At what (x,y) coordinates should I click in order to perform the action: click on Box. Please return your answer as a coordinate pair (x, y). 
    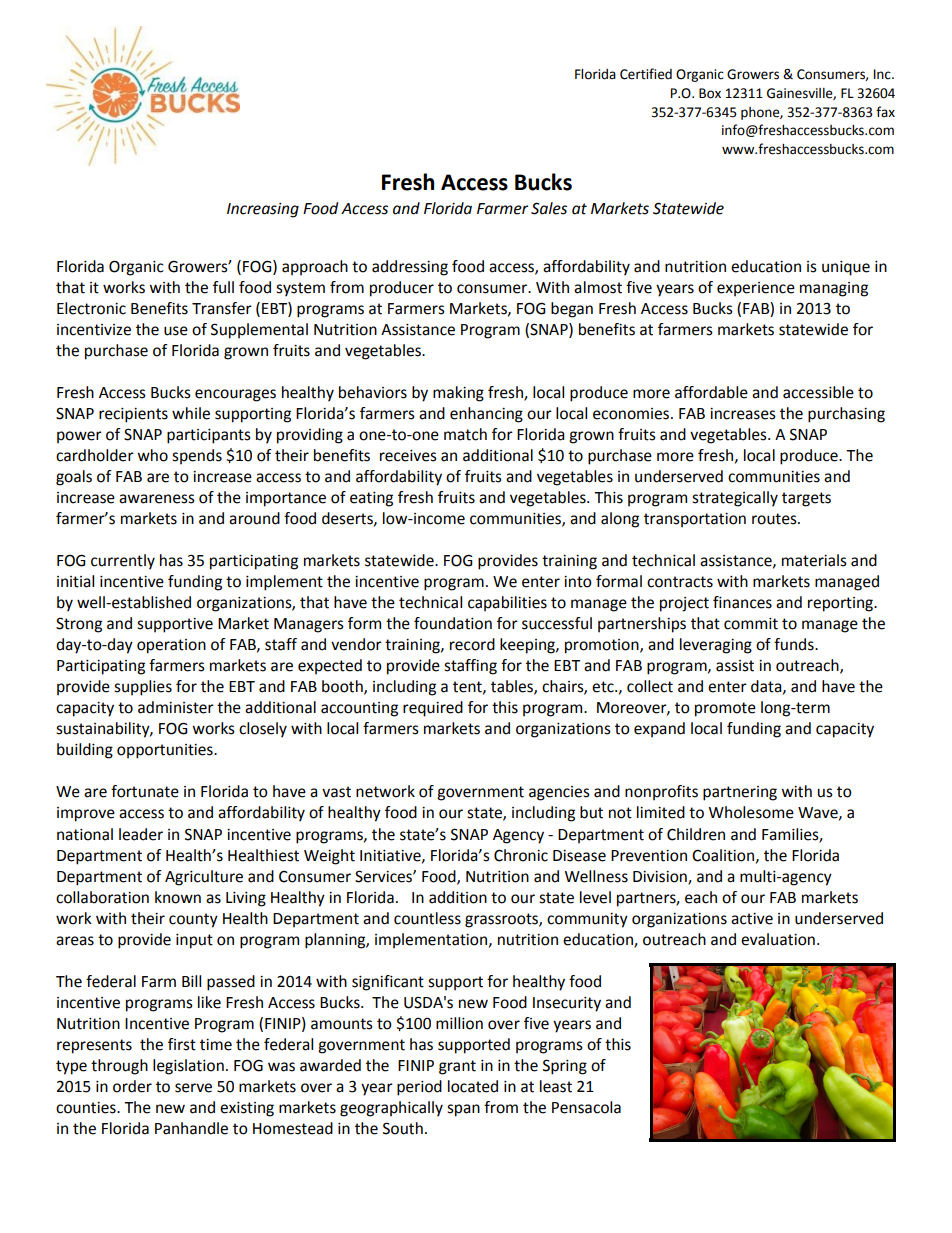
    Looking at the image, I should click on (710, 93).
